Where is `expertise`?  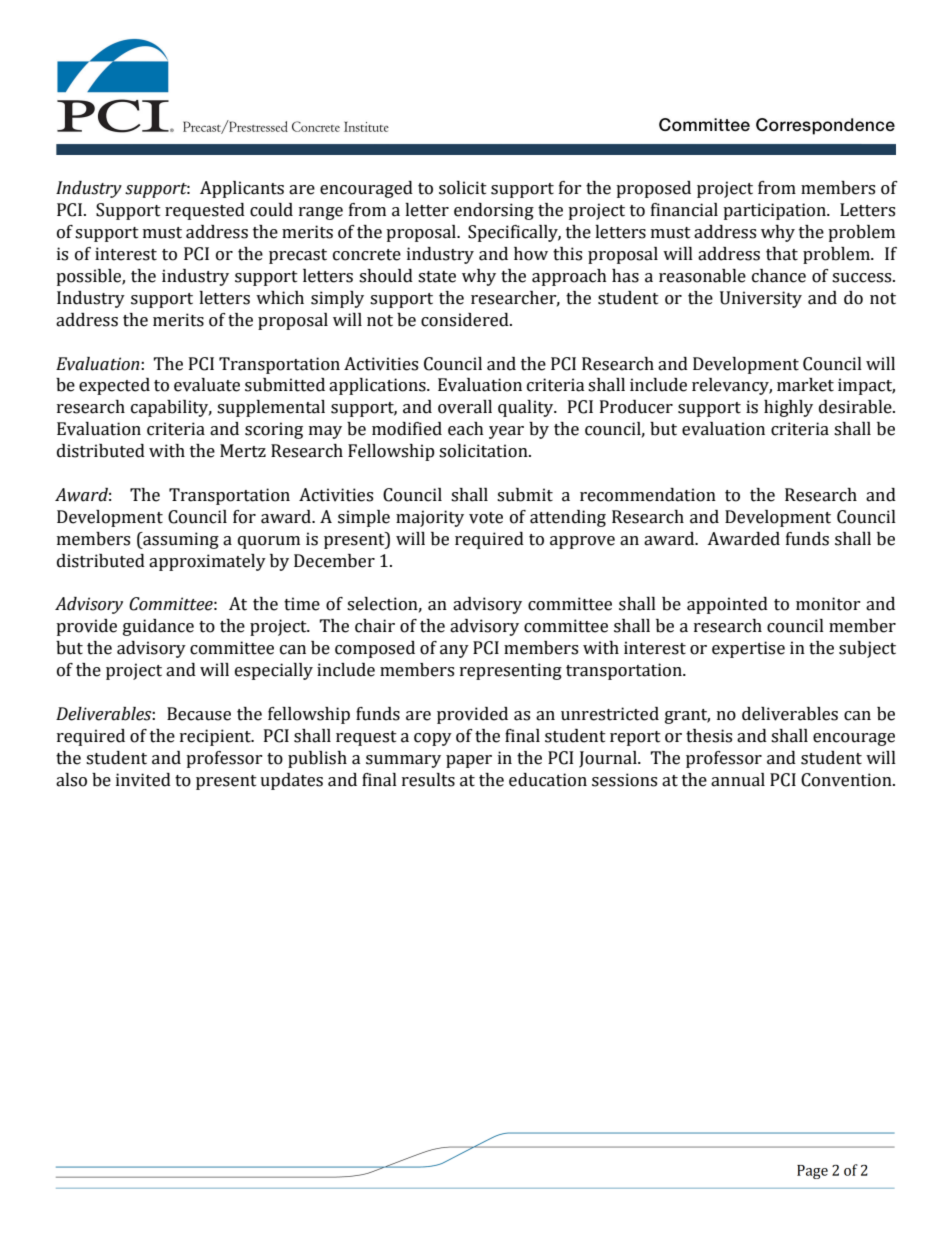 expertise is located at coordinates (748, 649).
